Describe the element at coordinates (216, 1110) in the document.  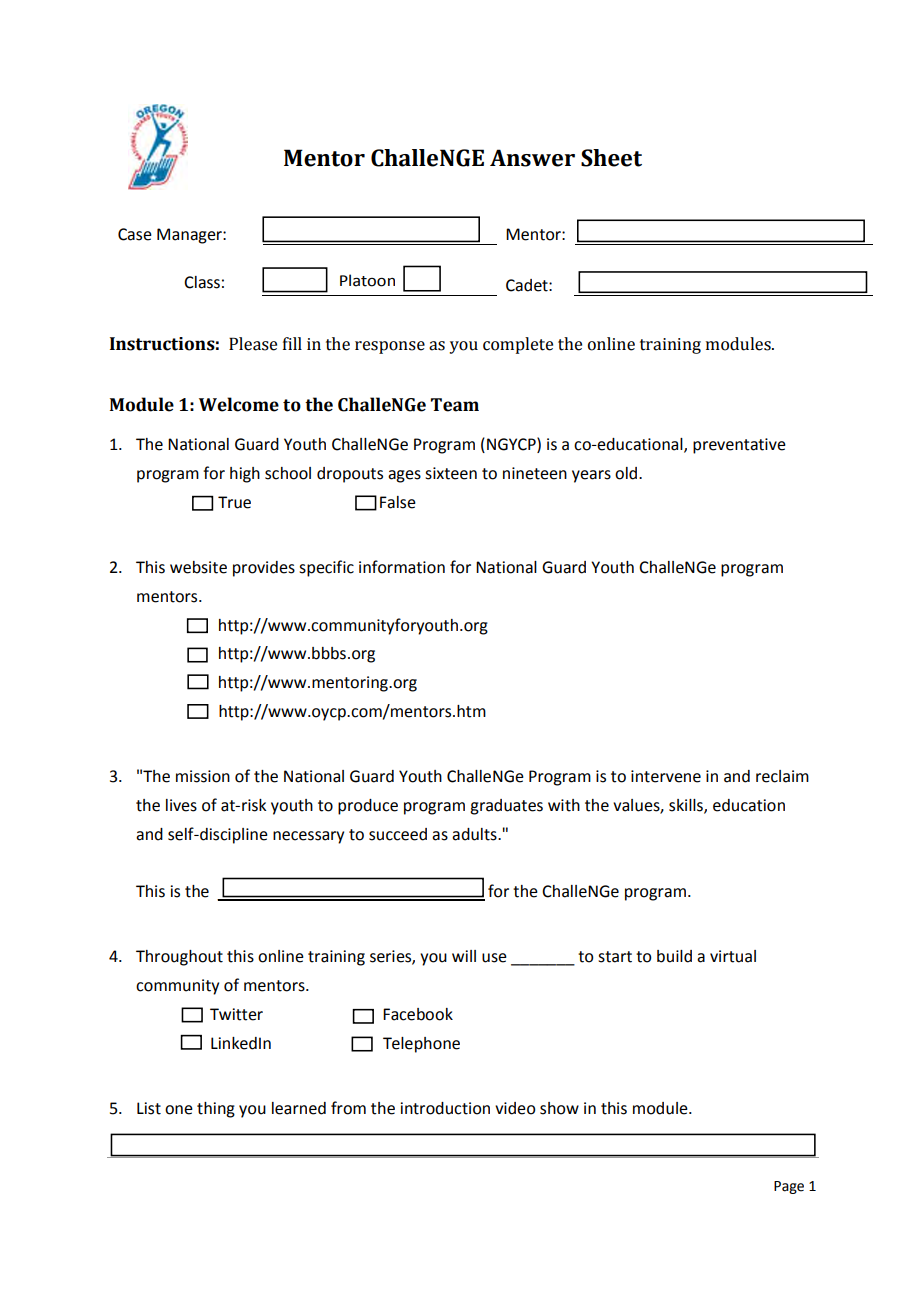
I see `thing` at that location.
